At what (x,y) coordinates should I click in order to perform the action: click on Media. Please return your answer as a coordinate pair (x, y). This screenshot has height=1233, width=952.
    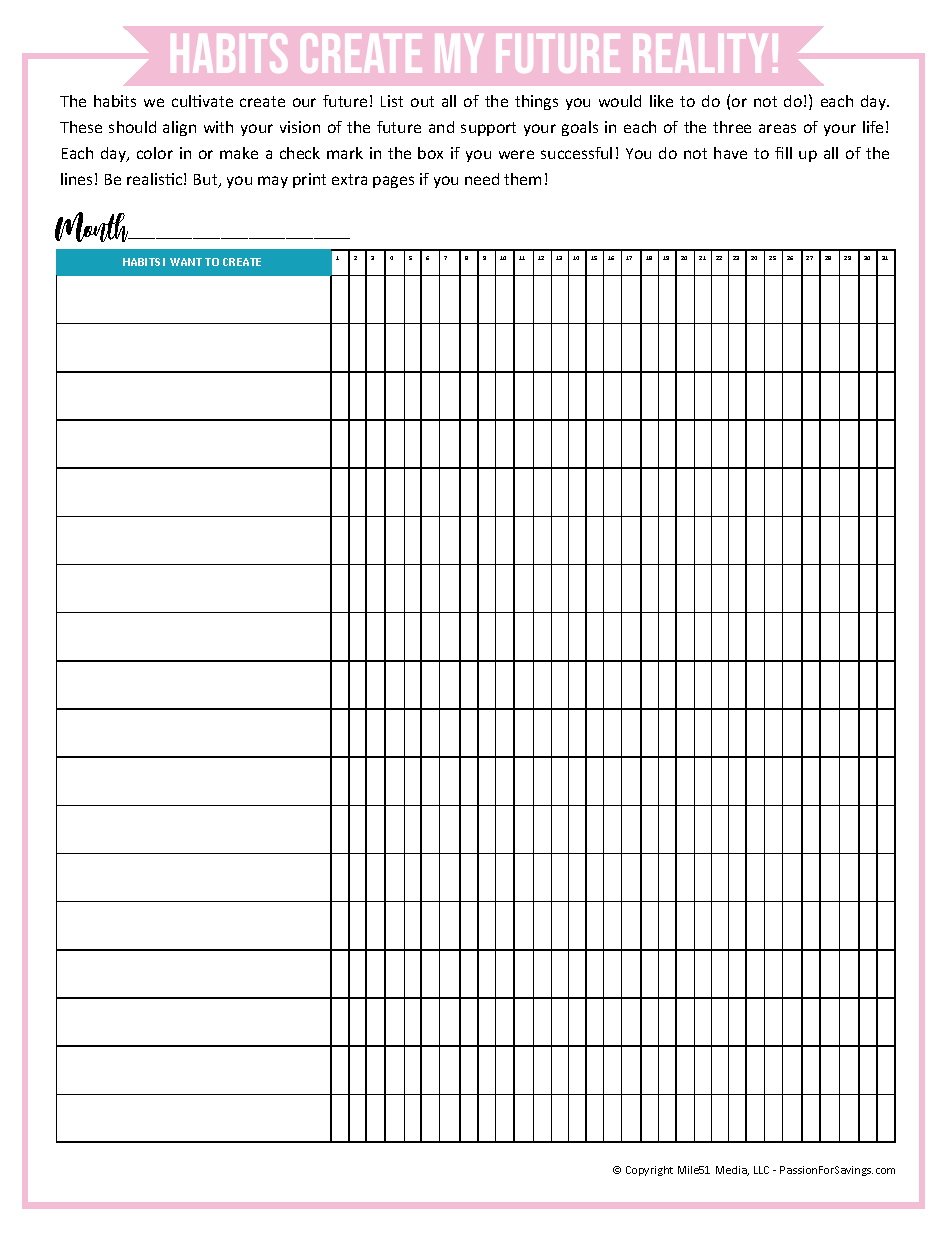
    Looking at the image, I should click on (732, 1171).
